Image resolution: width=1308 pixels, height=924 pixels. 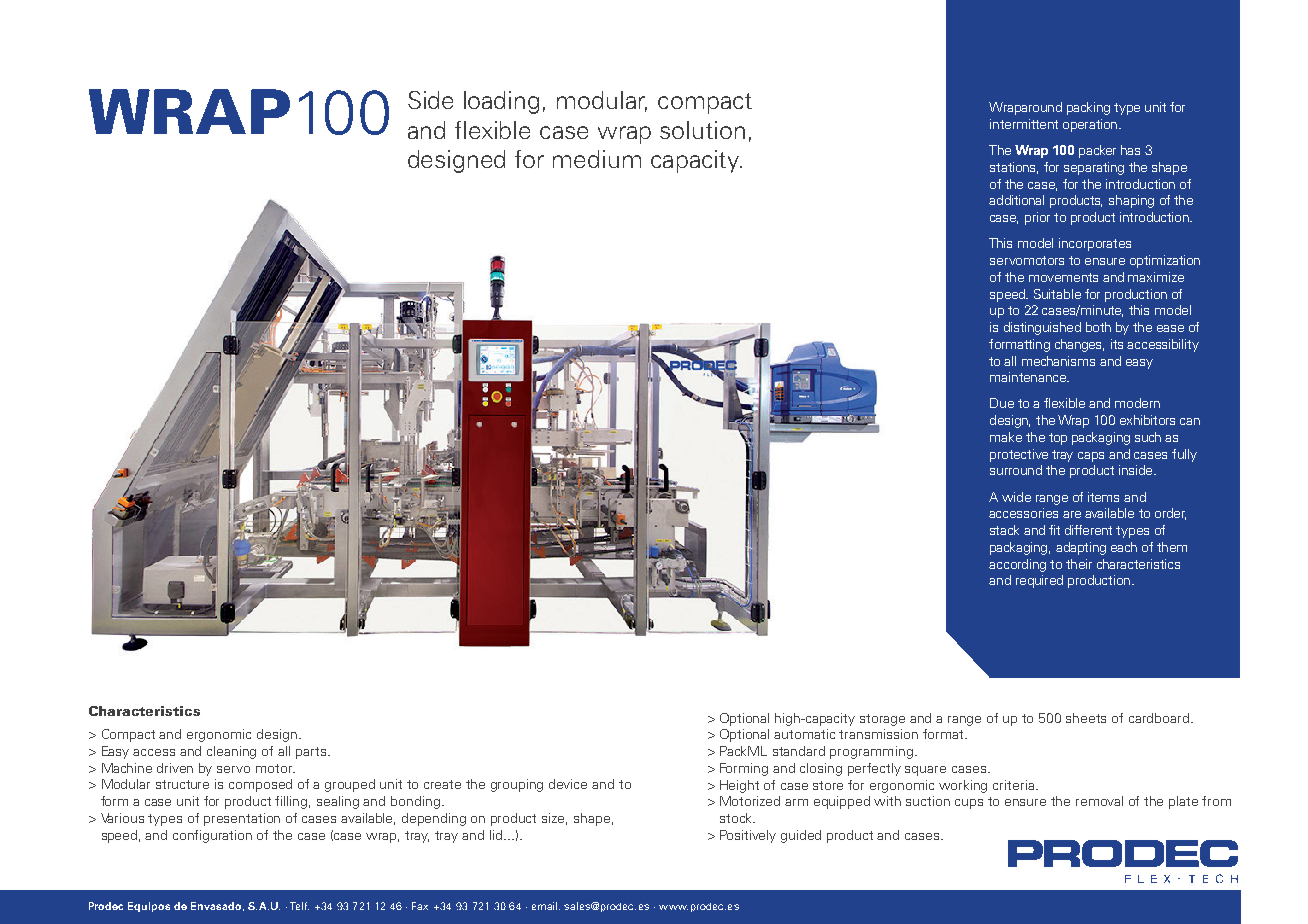 I want to click on both, so click(x=1098, y=327).
